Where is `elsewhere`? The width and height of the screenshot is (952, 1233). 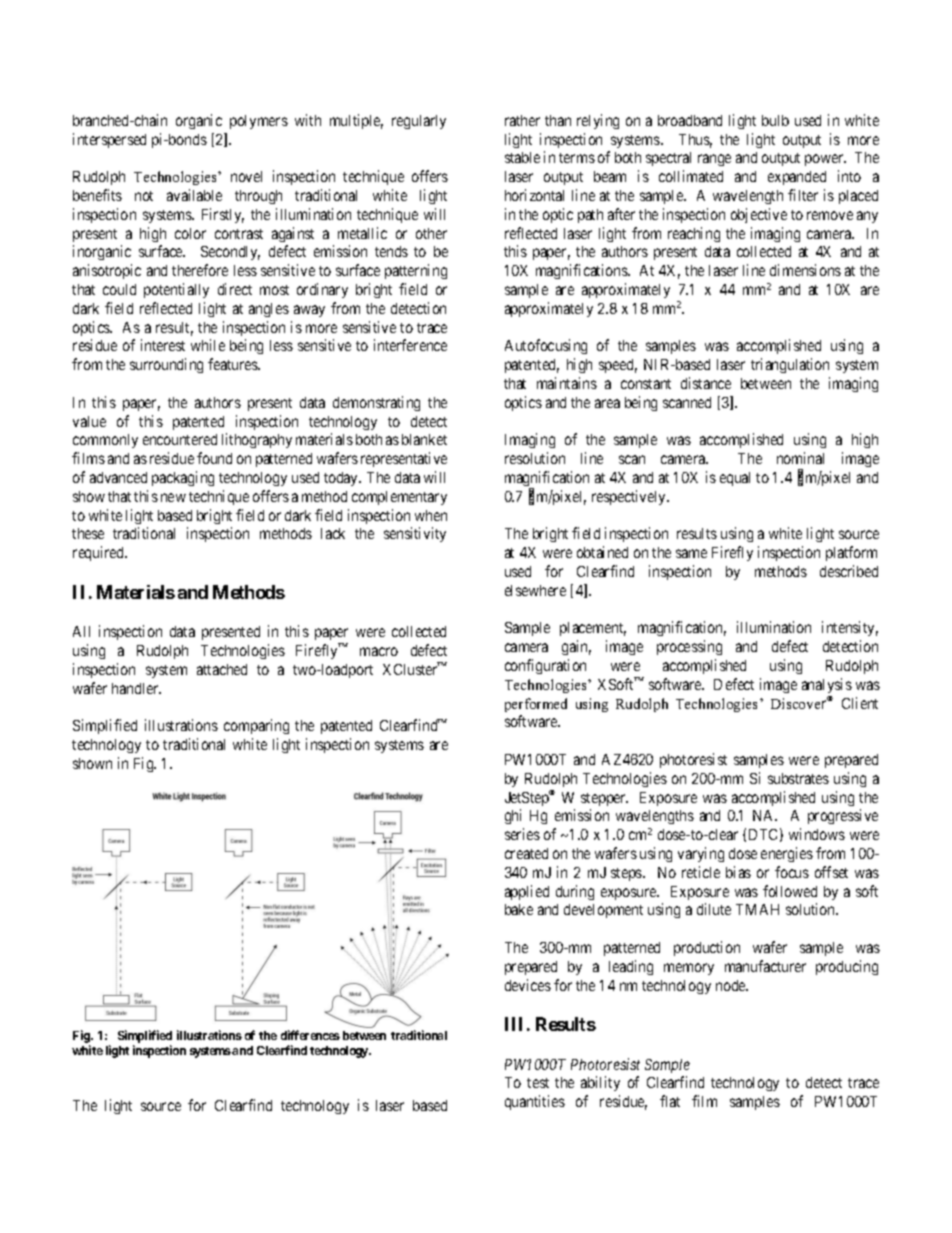 elsewhere is located at coordinates (535, 590).
